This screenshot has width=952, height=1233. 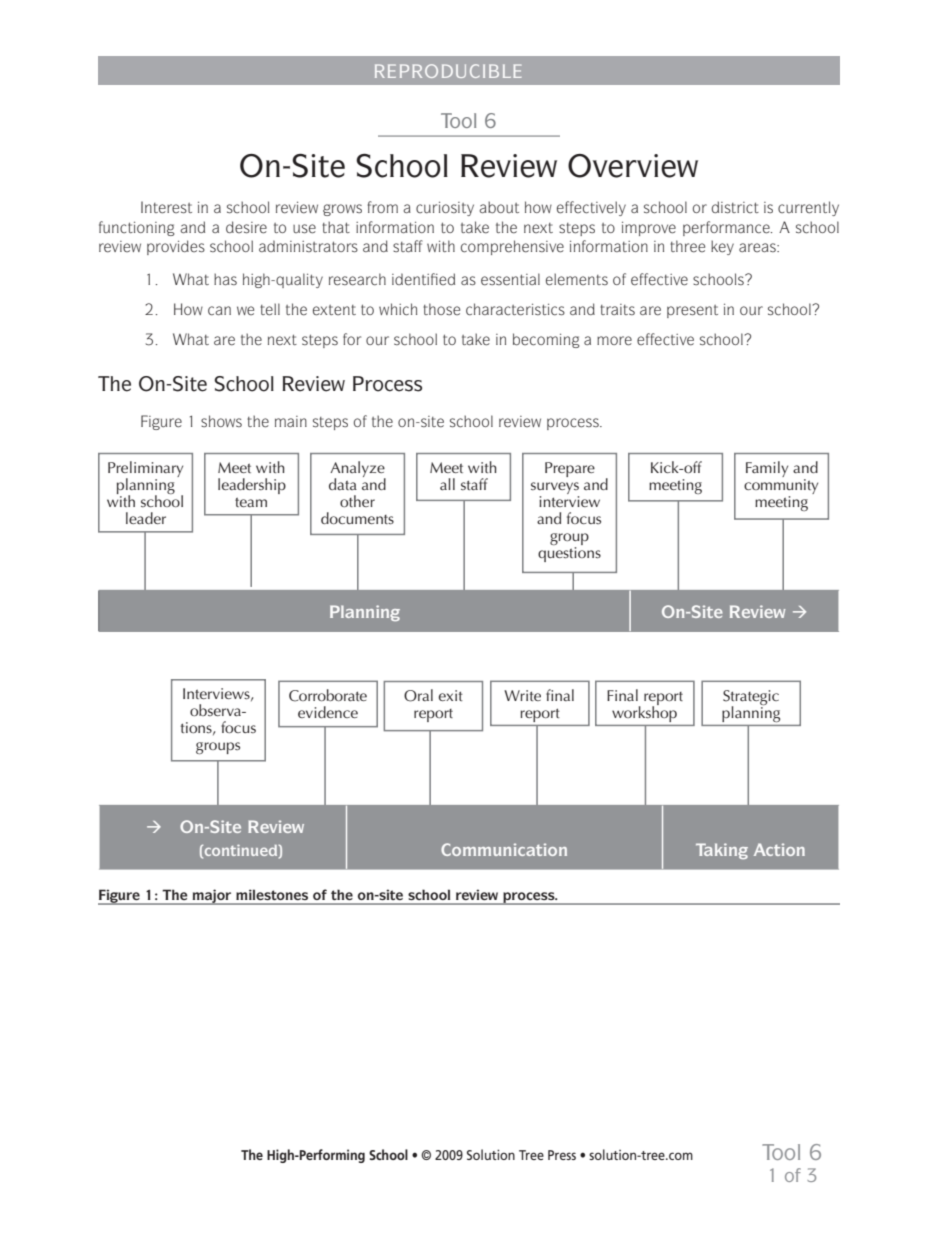 What do you see at coordinates (692, 311) in the screenshot?
I see `present` at bounding box center [692, 311].
